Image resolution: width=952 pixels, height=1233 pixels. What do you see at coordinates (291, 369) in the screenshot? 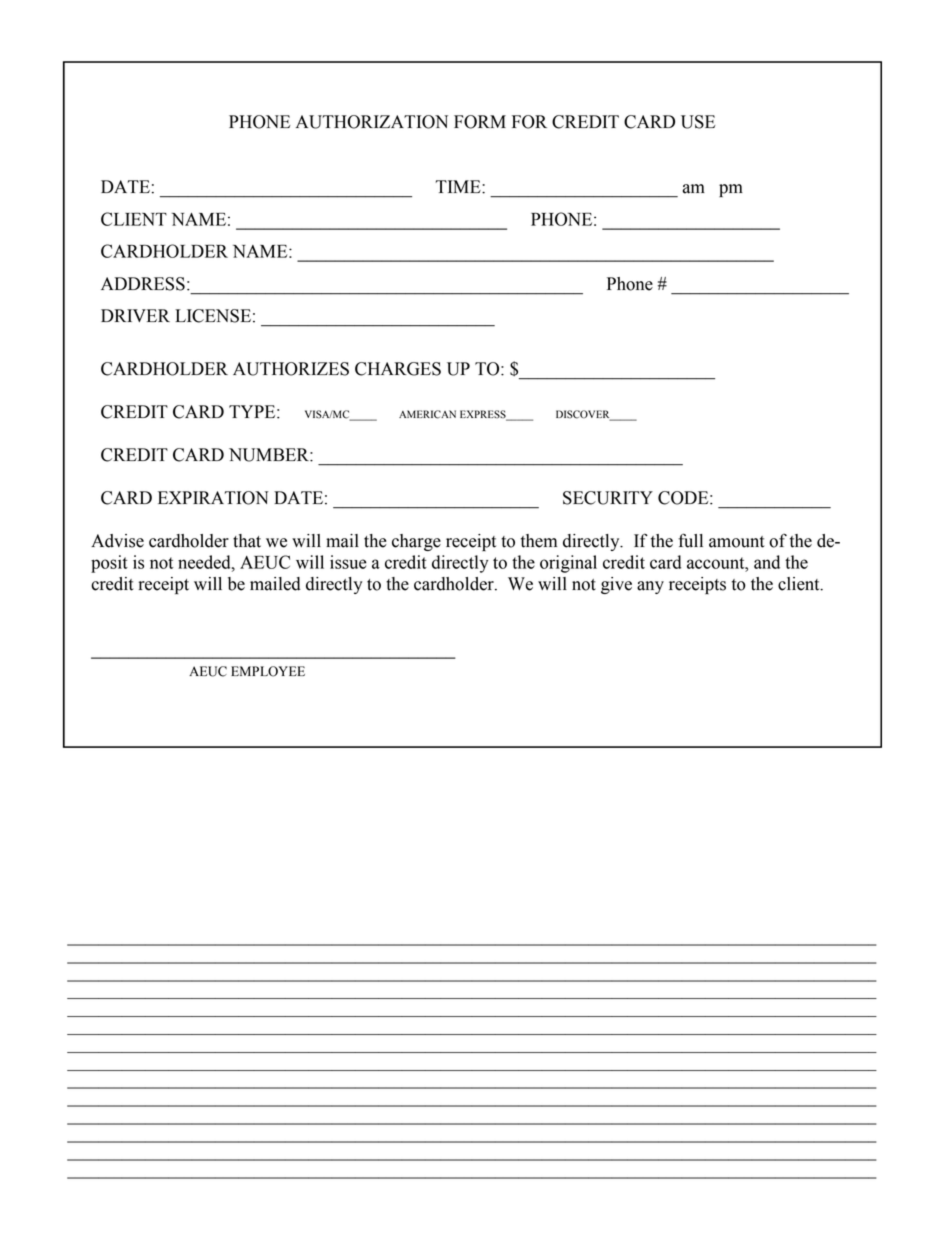
I see `AUTHORIZES` at bounding box center [291, 369].
